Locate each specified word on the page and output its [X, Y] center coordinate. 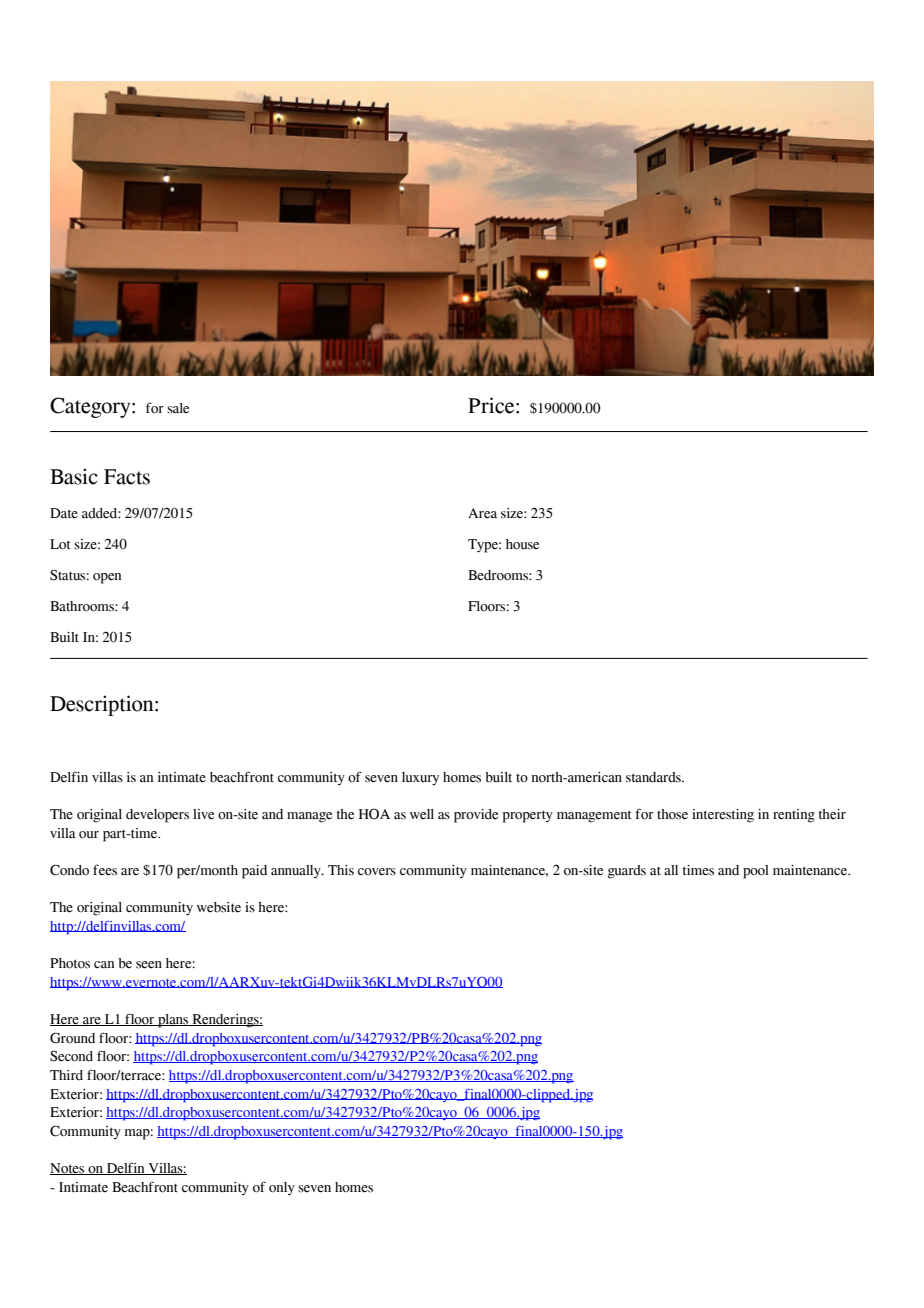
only [282, 1188]
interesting [723, 816]
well [422, 814]
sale [178, 408]
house [522, 544]
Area [482, 513]
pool [756, 872]
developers [157, 816]
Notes [68, 1169]
